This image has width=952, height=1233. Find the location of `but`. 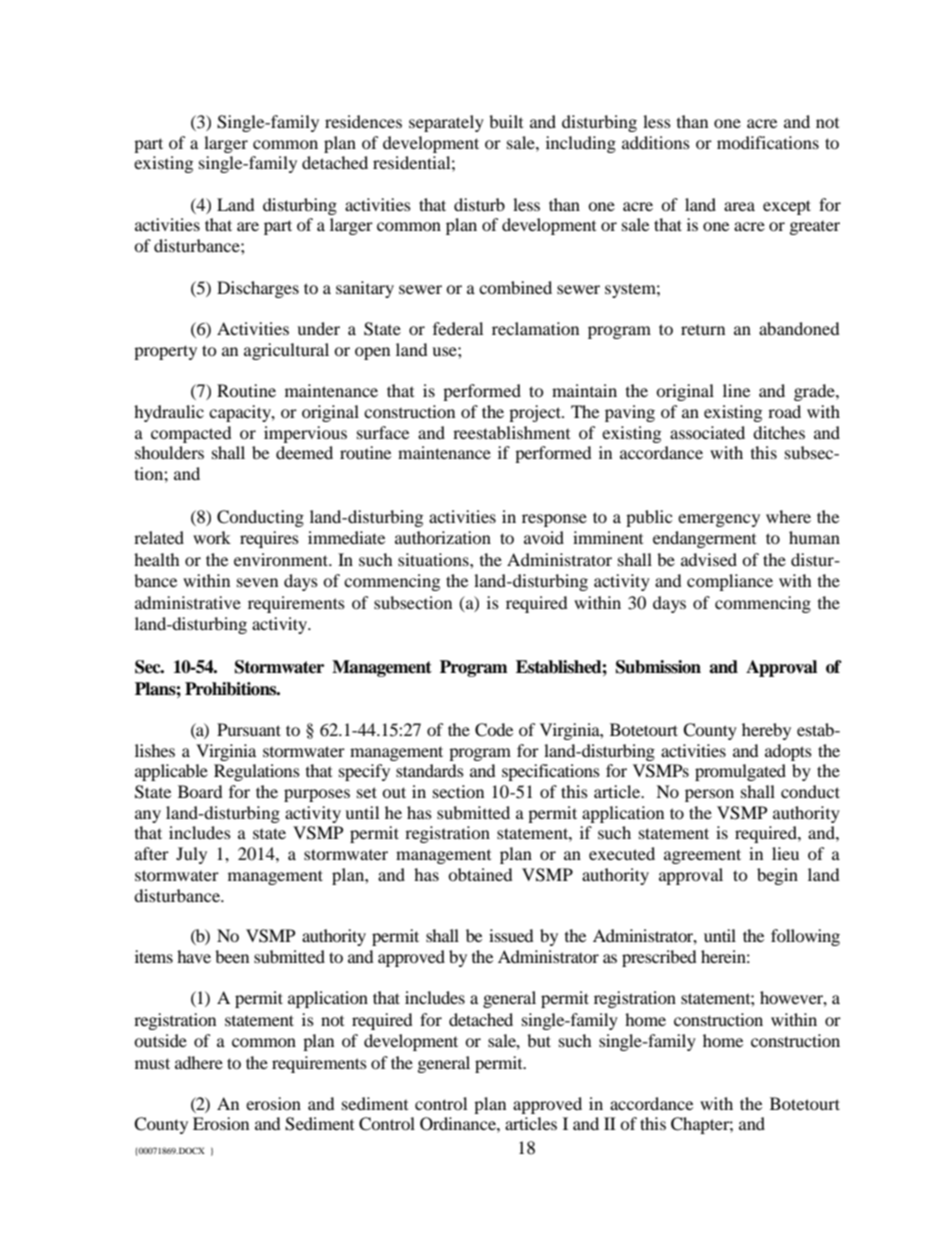

but is located at coordinates (539, 1040).
